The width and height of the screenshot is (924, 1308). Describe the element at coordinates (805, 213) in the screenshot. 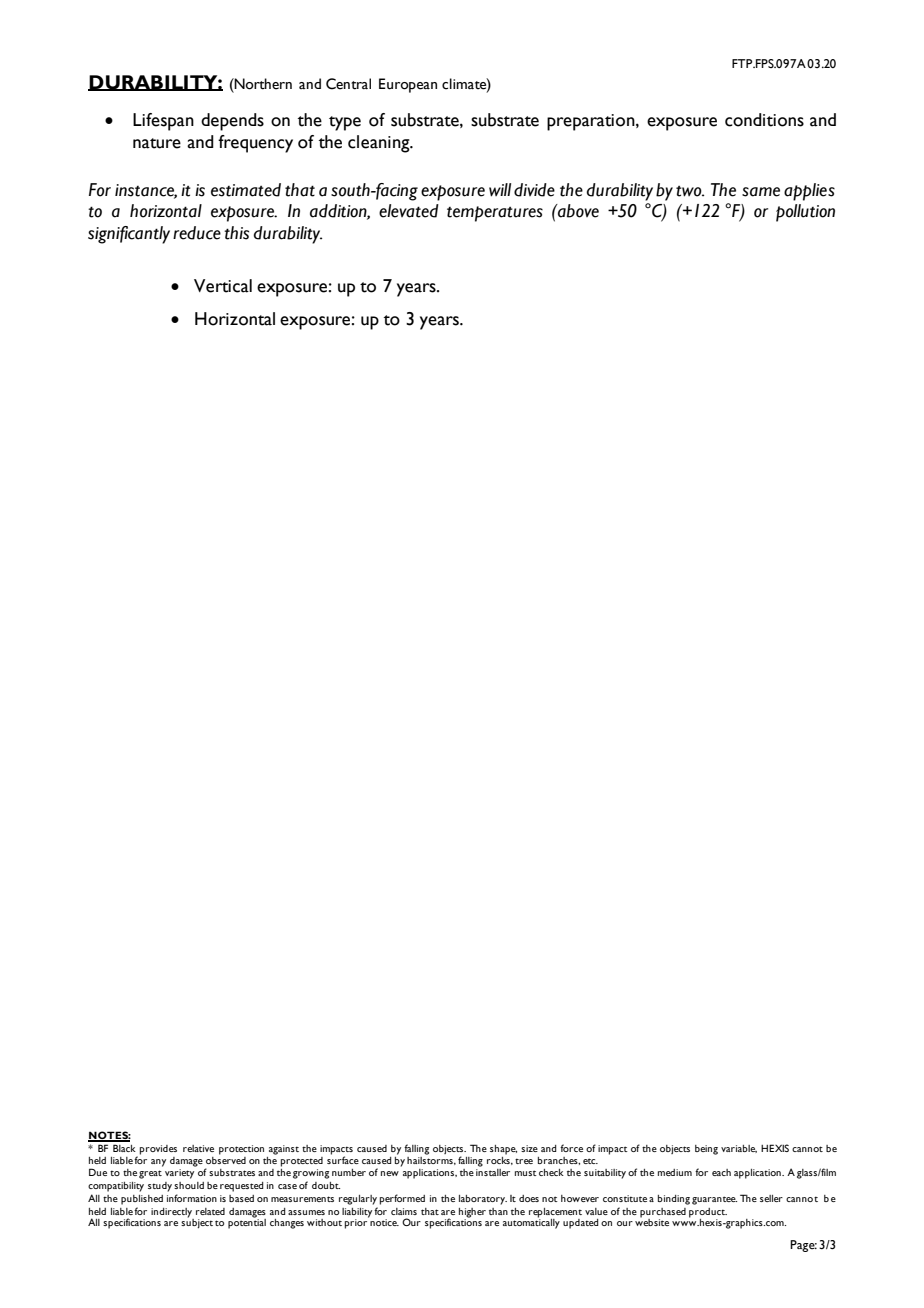

I see `pollution` at that location.
